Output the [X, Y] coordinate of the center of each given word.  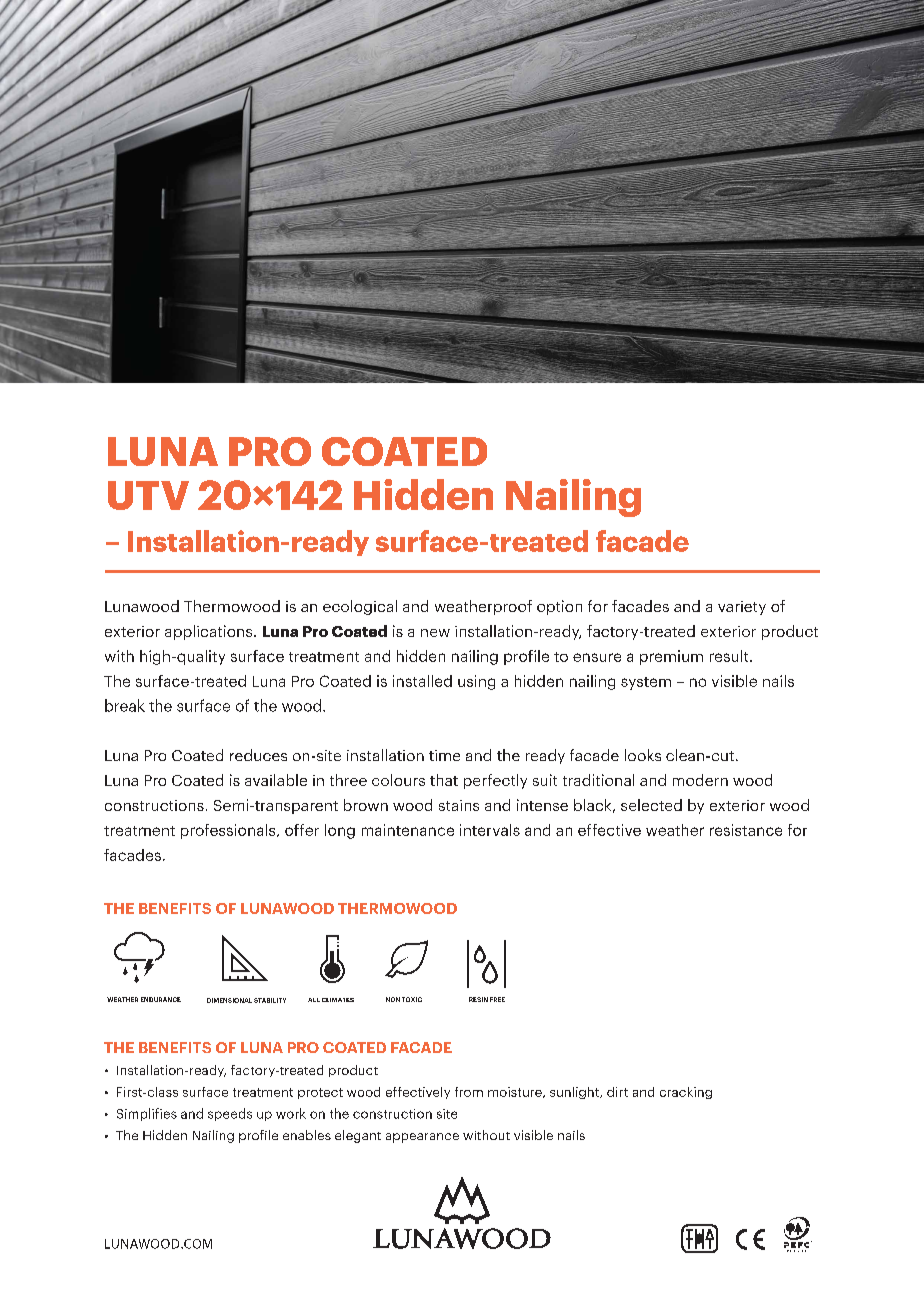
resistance [746, 830]
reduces [258, 755]
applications [210, 632]
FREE [497, 999]
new [435, 633]
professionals [229, 831]
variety [742, 608]
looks [643, 755]
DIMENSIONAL [229, 1000]
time [444, 755]
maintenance [408, 830]
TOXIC [412, 999]
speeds [230, 1114]
